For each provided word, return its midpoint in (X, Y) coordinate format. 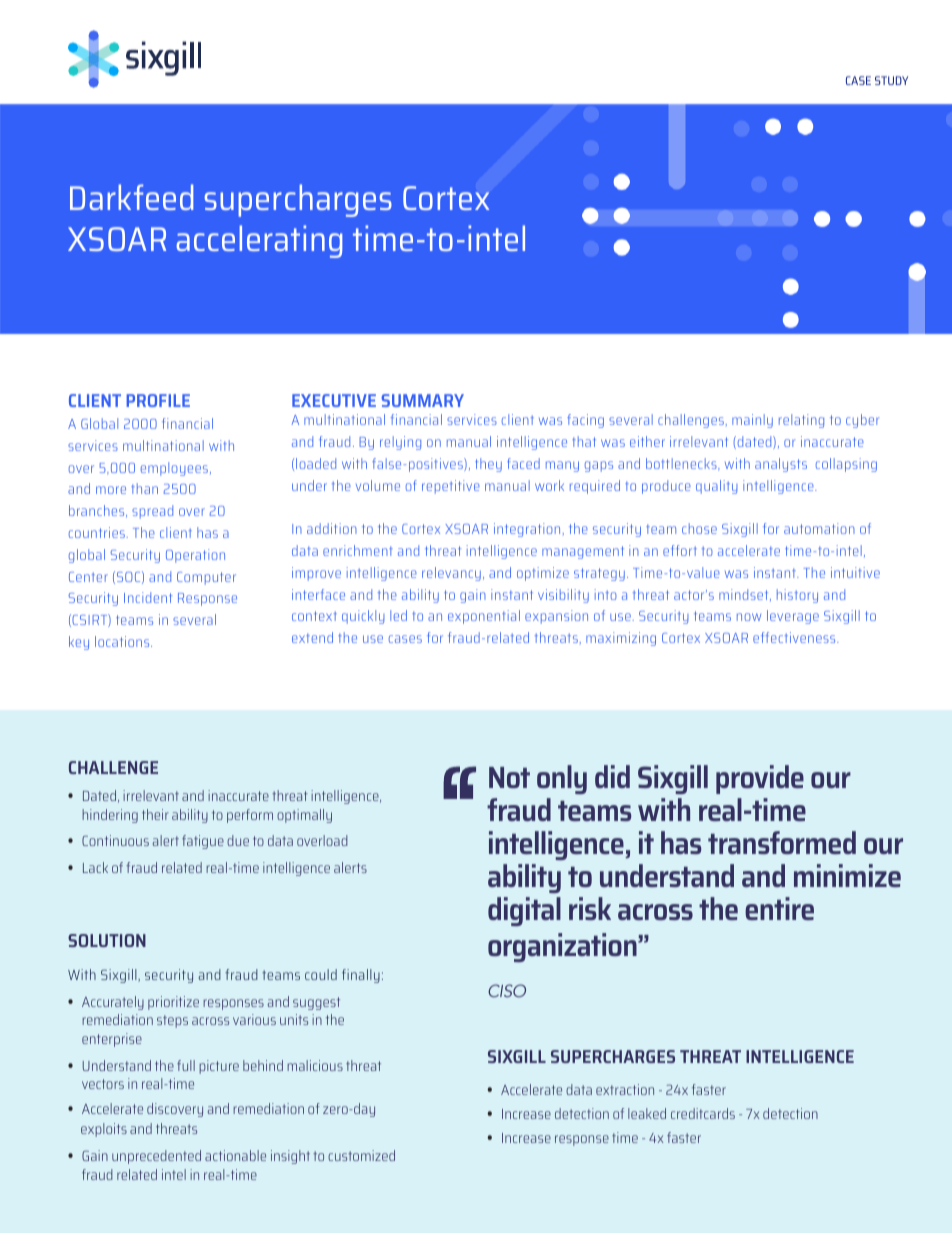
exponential (484, 617)
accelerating (259, 241)
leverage (793, 617)
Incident (148, 597)
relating (801, 421)
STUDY (891, 80)
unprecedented (156, 1157)
